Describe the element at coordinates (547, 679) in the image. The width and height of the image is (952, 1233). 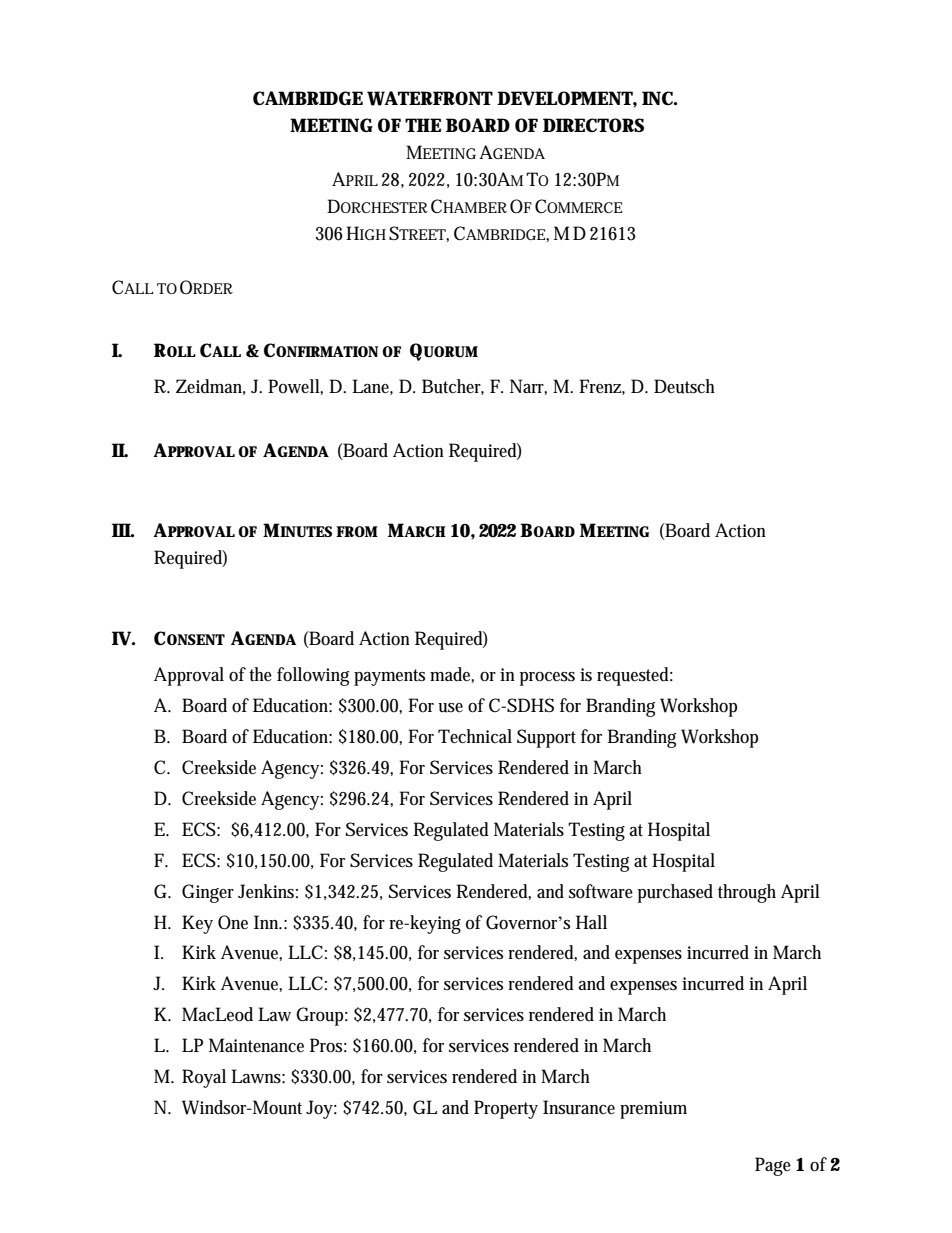
I see `process` at that location.
